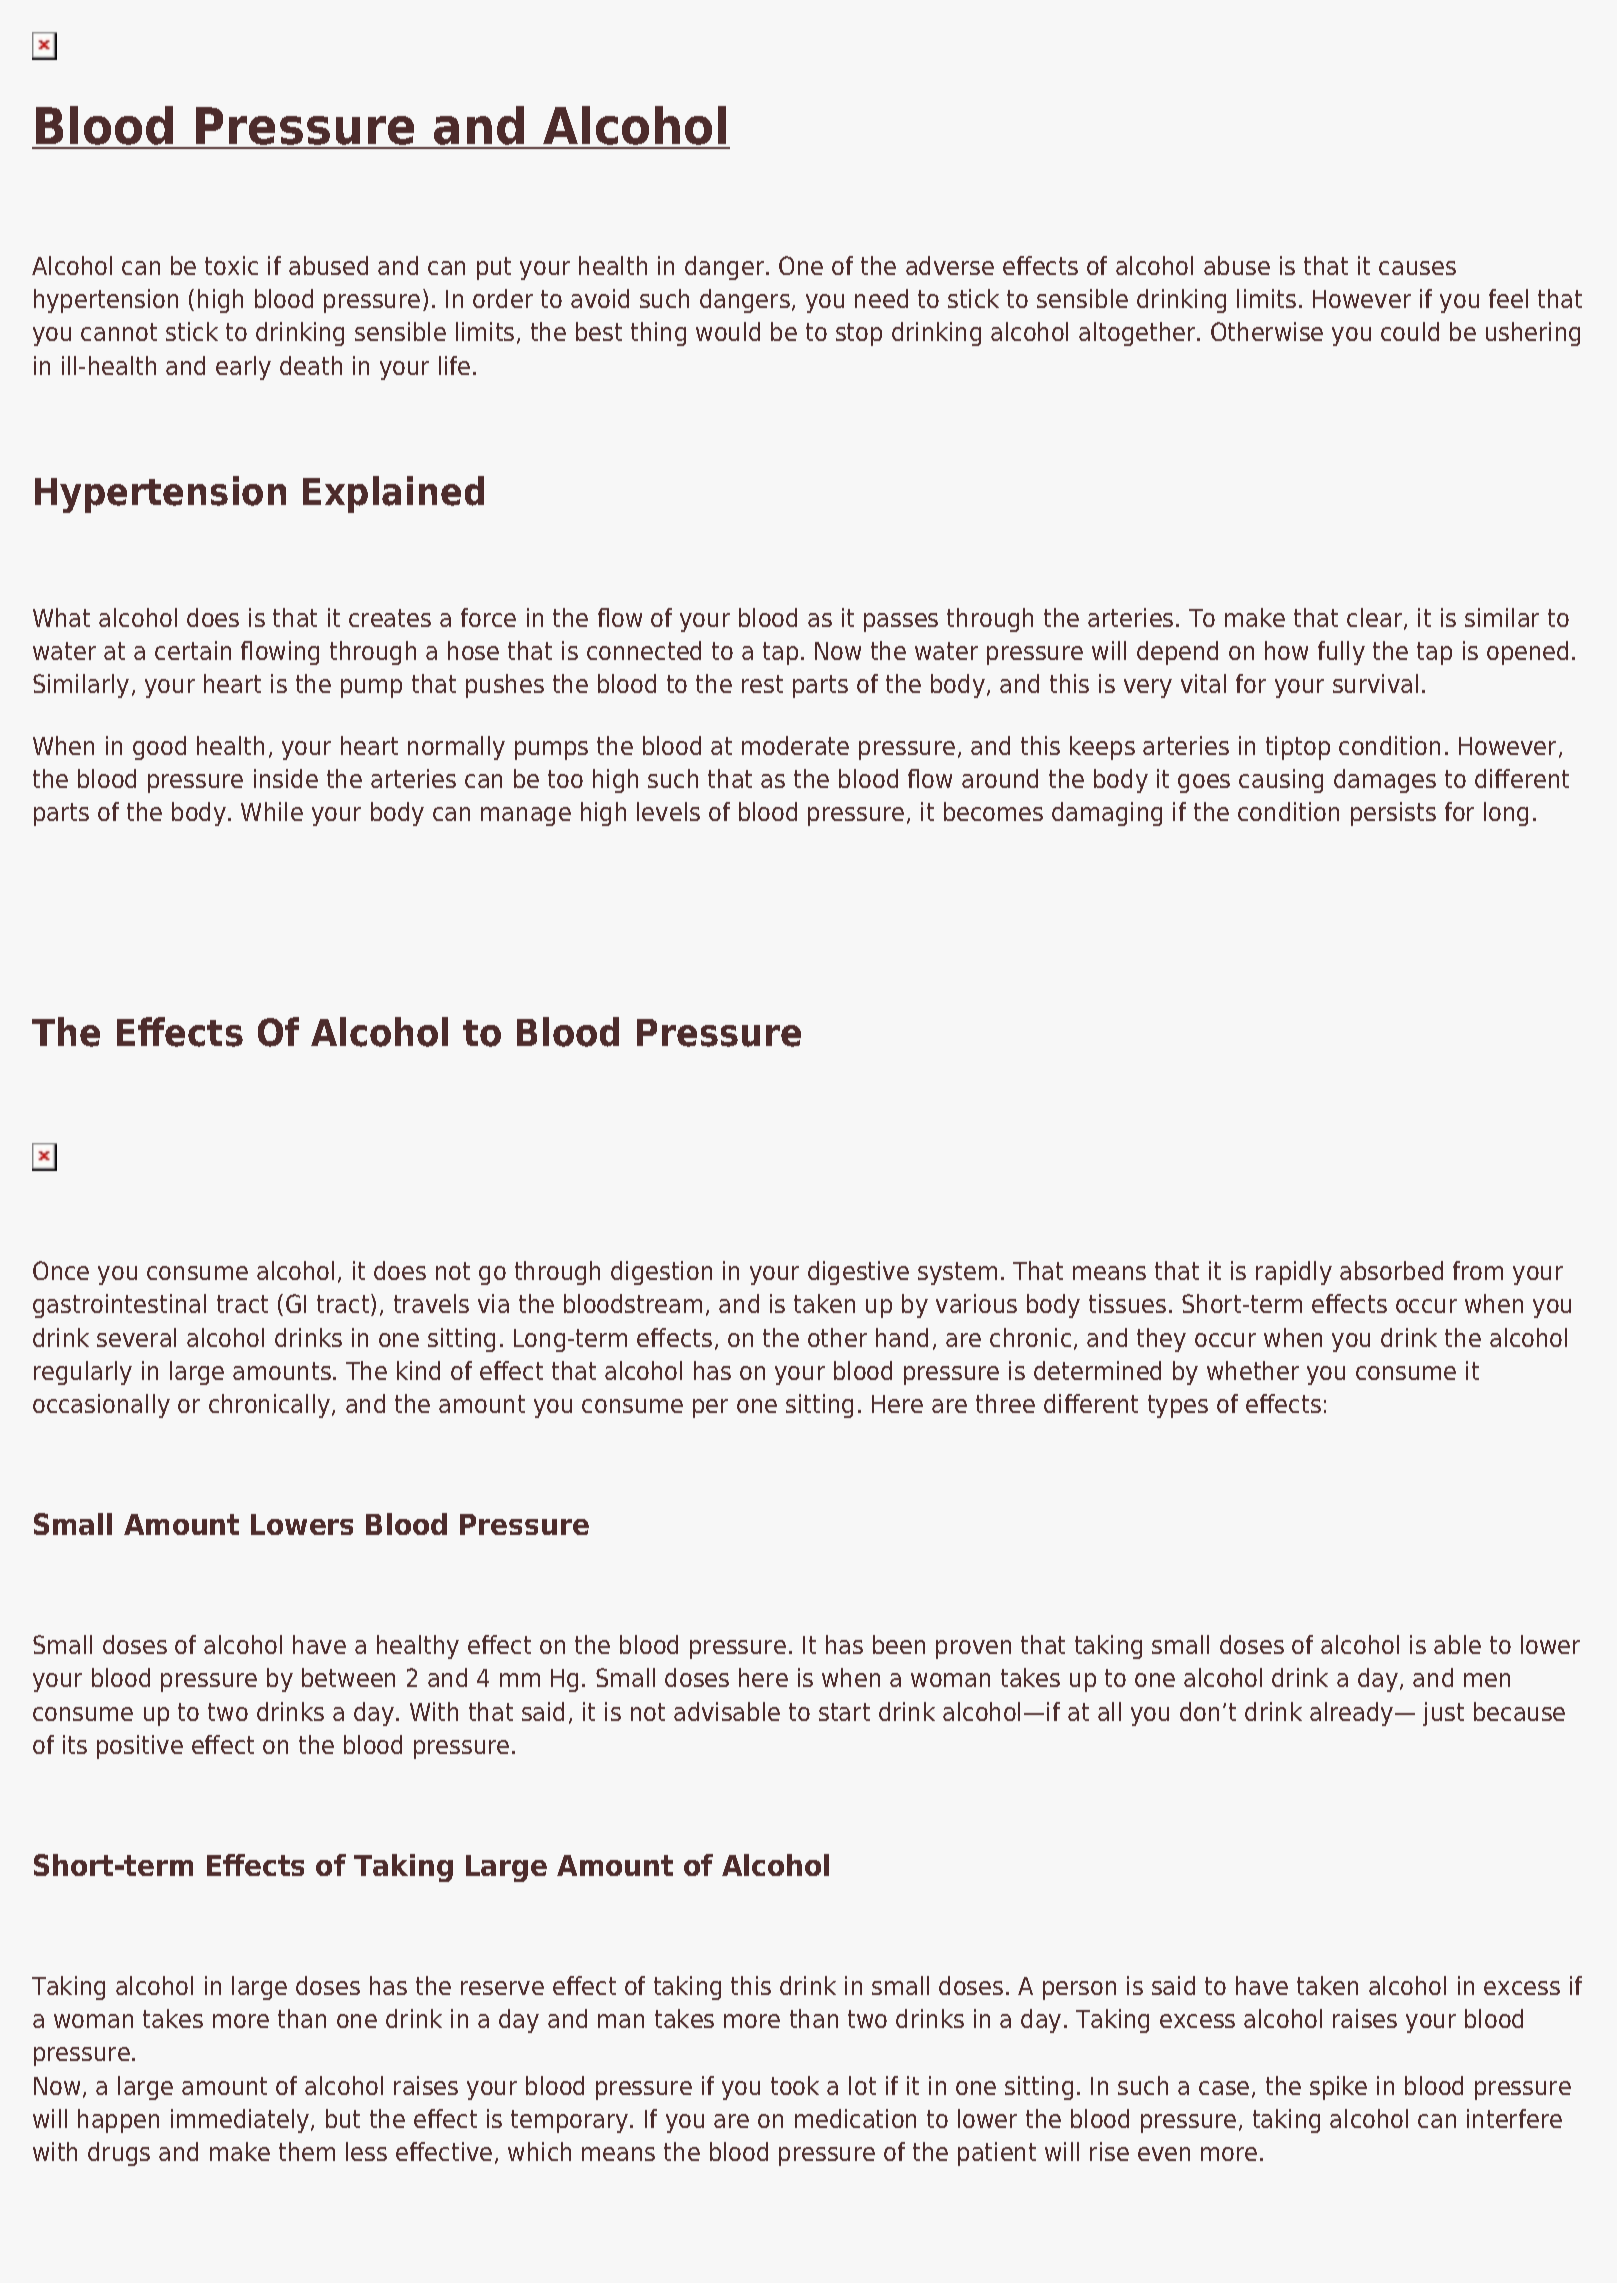 This screenshot has width=1617, height=2283. I want to click on could, so click(1410, 331).
